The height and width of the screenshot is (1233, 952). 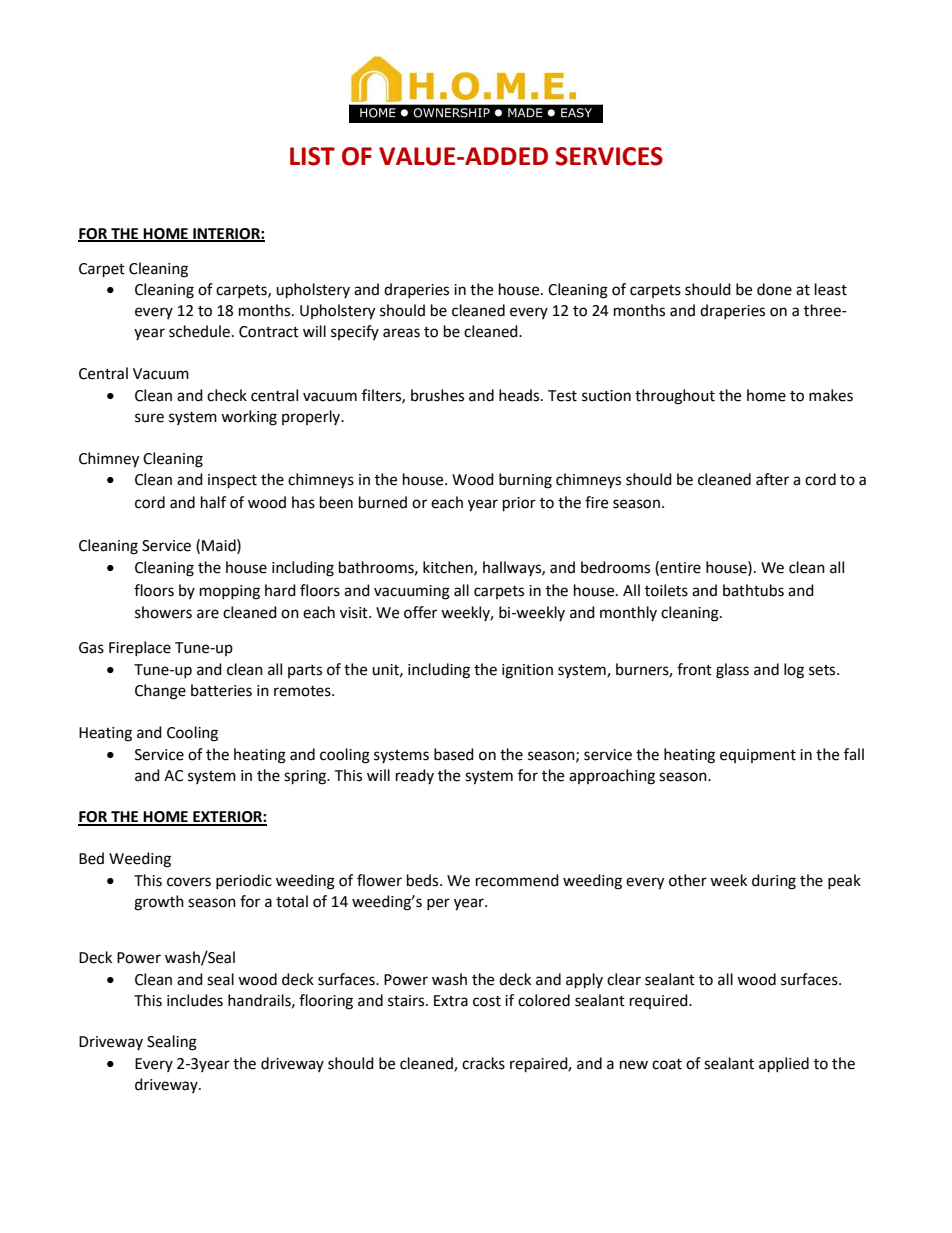 I want to click on done, so click(x=774, y=289).
